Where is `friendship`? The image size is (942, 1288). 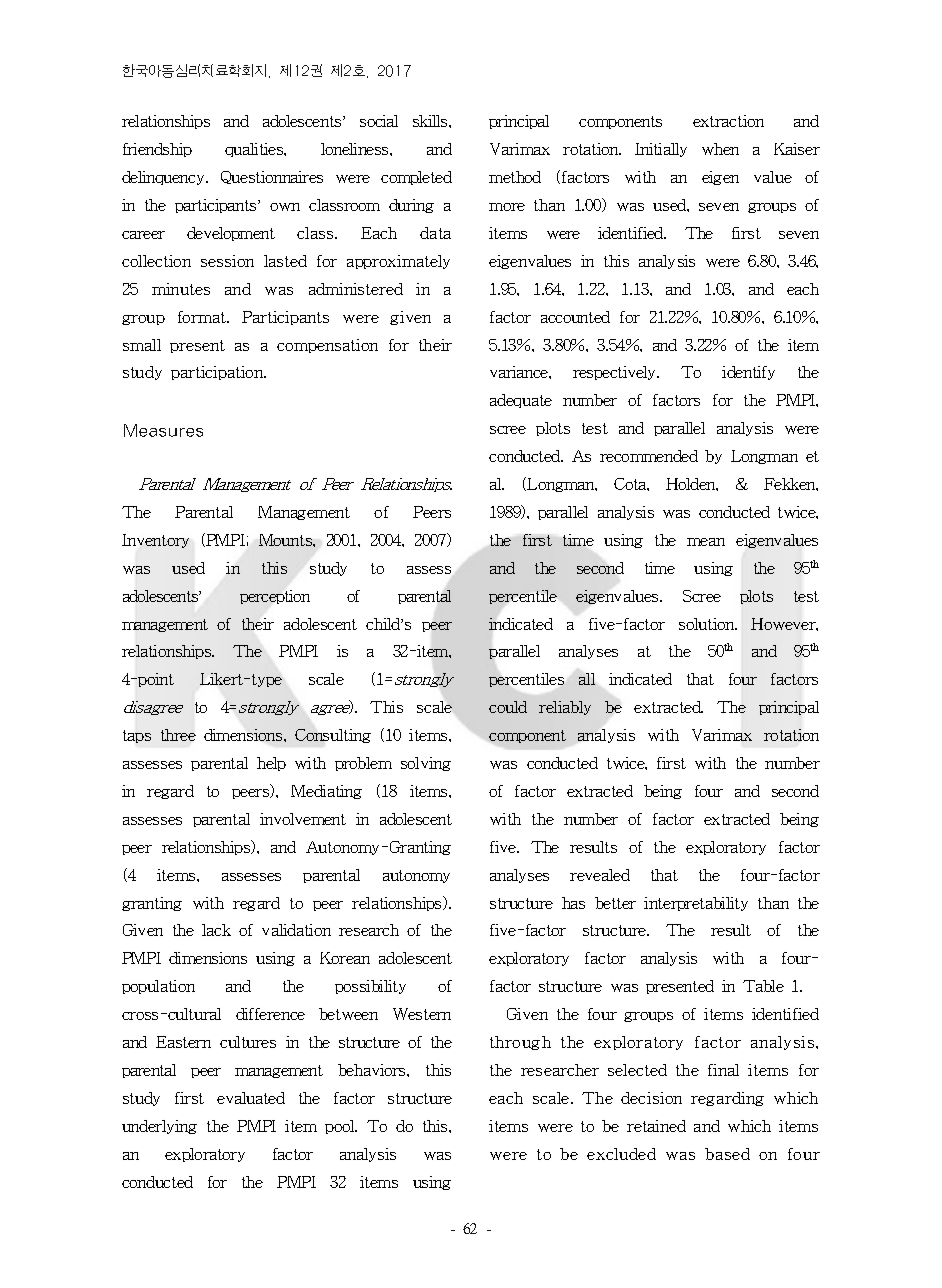 friendship is located at coordinates (157, 150).
